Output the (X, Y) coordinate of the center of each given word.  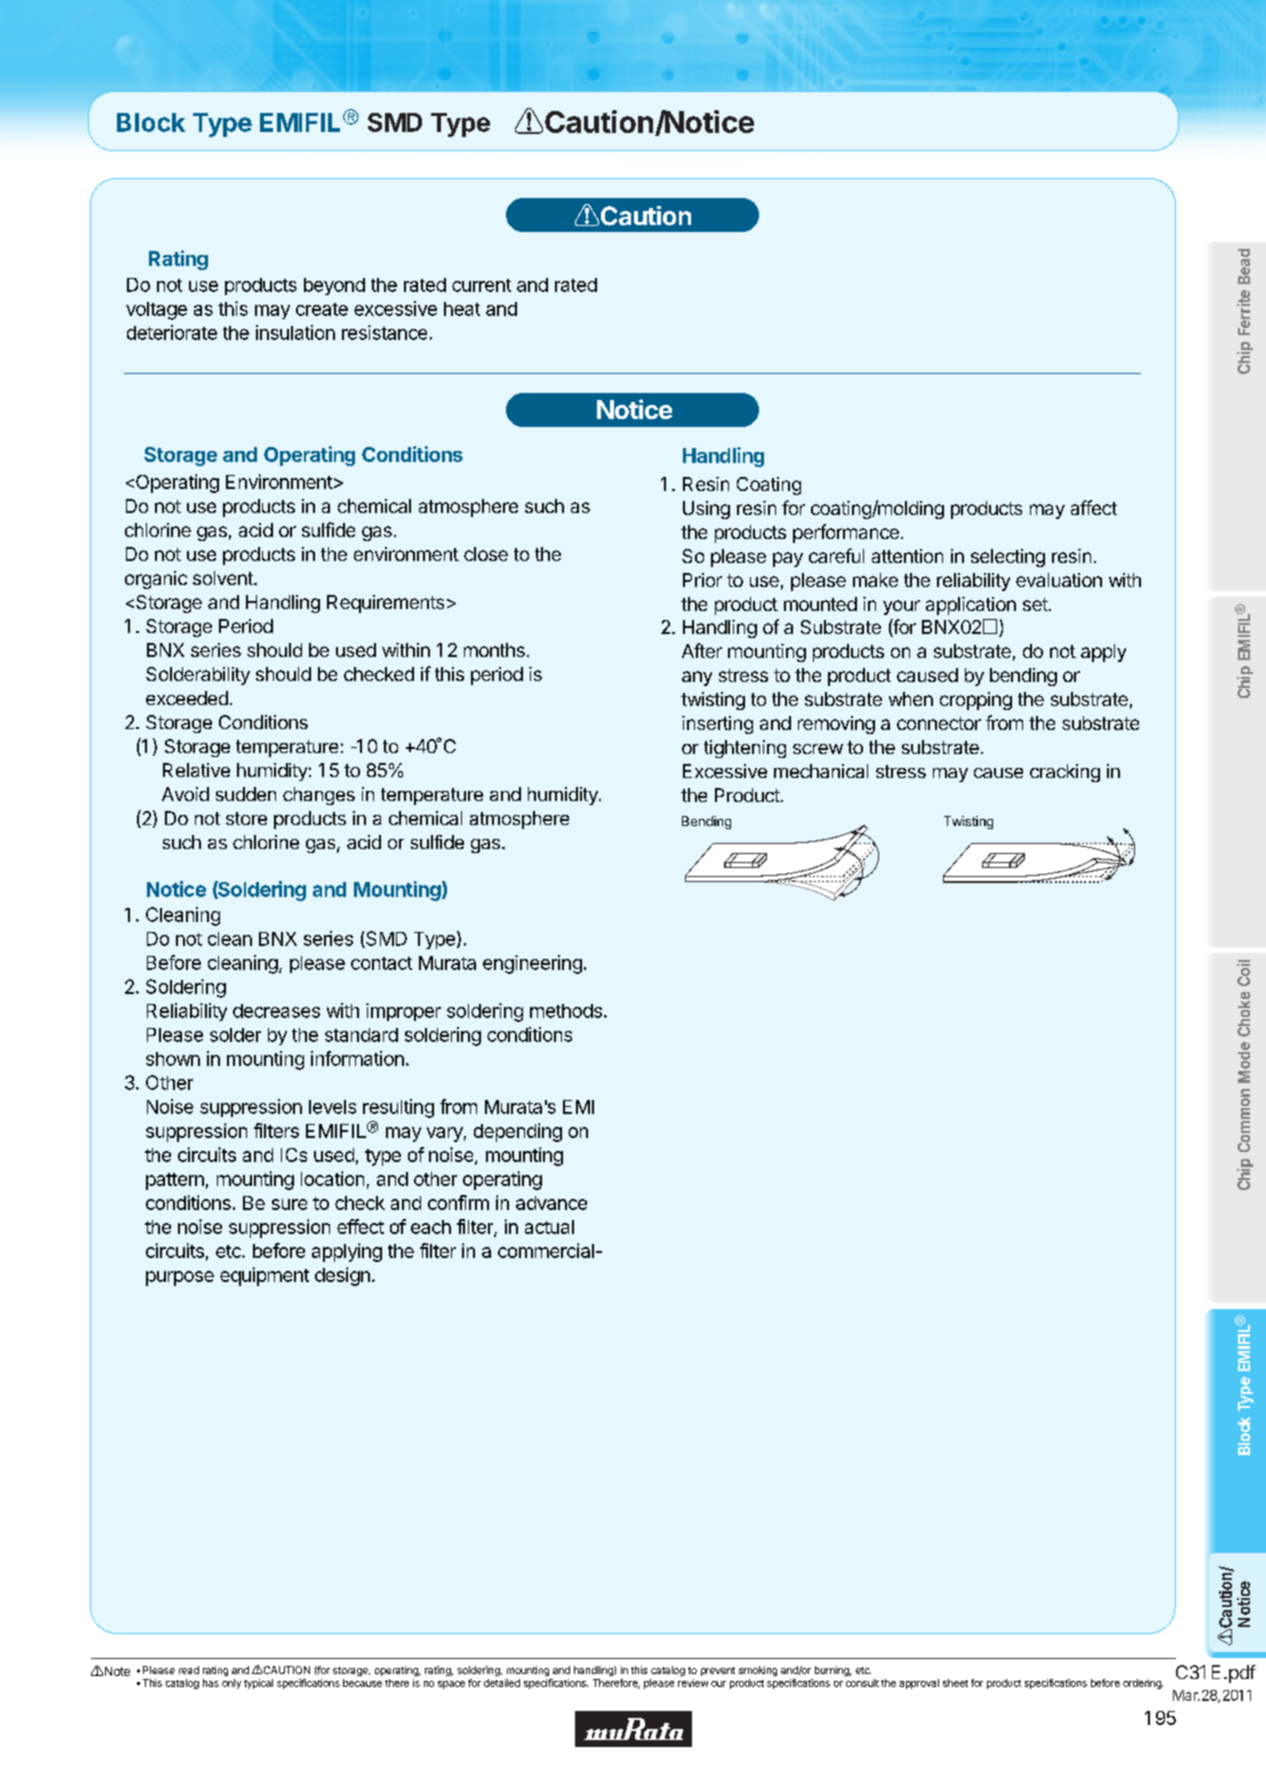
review (693, 1683)
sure (289, 1204)
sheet (955, 1683)
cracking (1065, 773)
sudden (246, 794)
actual (549, 1227)
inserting (717, 725)
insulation (295, 332)
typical (258, 1684)
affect (1094, 507)
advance (551, 1203)
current (481, 285)
